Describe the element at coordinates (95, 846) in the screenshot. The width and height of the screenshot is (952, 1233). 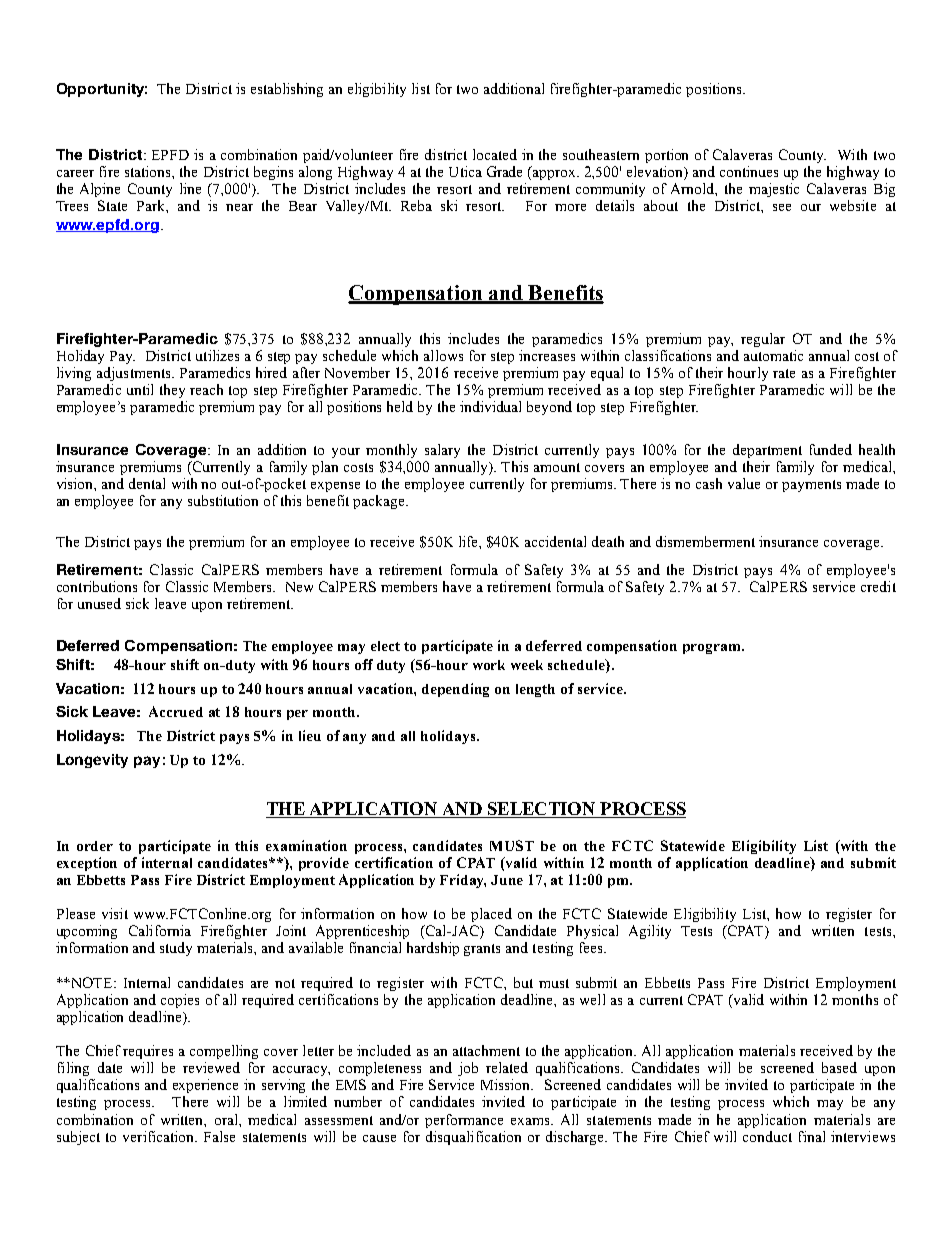
I see `order` at that location.
